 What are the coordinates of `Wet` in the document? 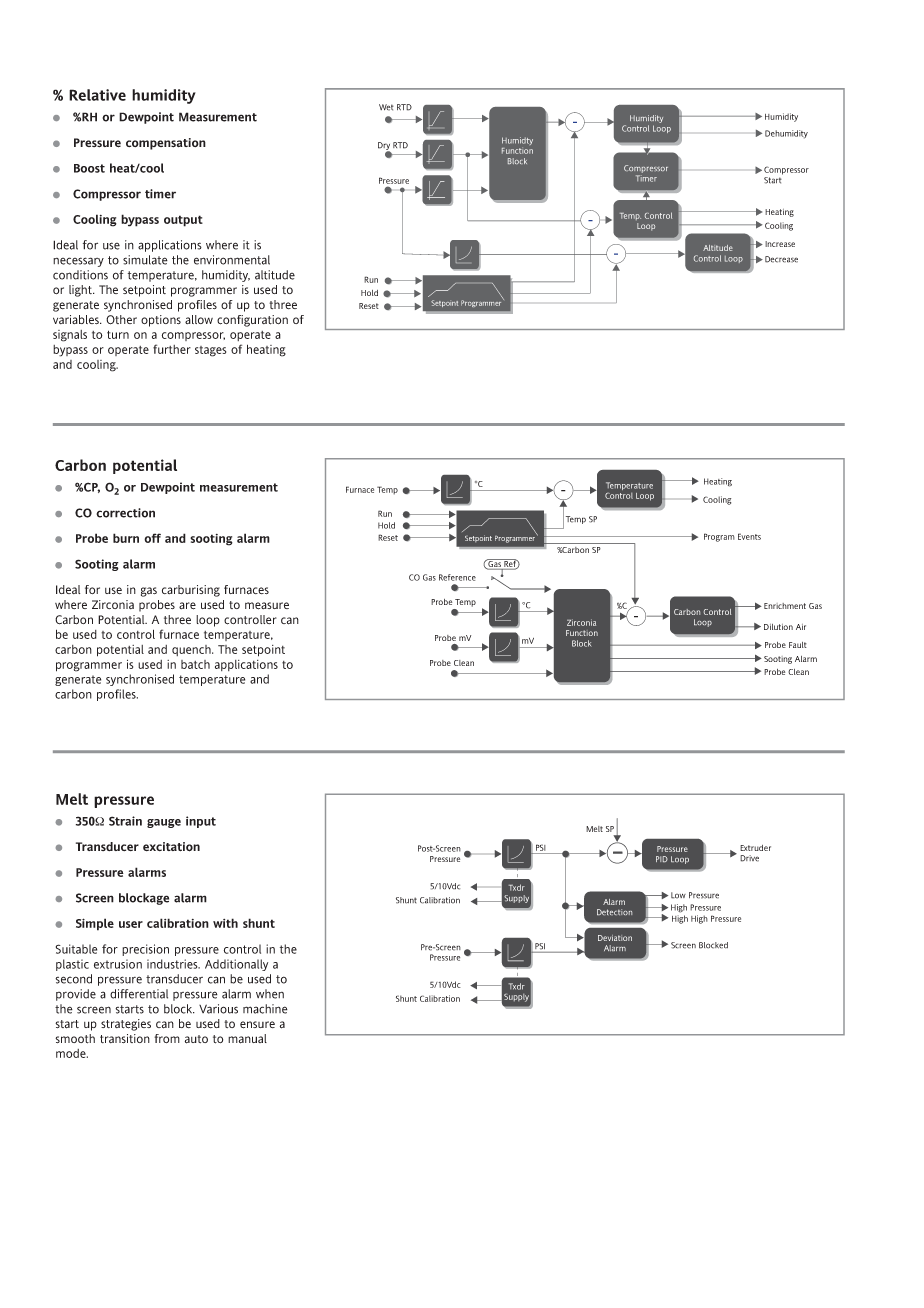 It's located at (386, 107).
